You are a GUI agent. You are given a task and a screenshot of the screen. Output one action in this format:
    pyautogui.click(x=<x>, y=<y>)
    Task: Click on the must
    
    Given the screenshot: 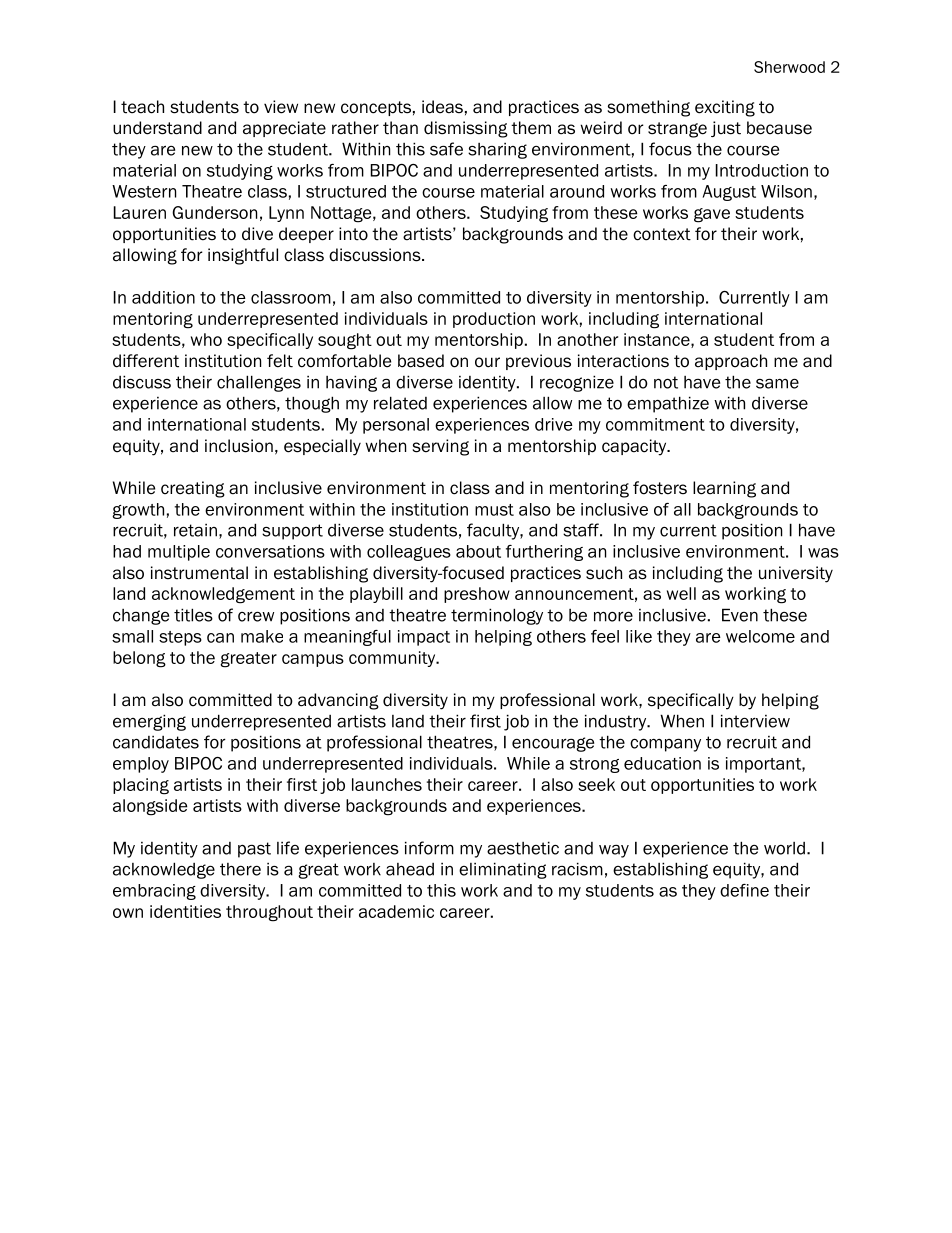 What is the action you would take?
    pyautogui.click(x=494, y=510)
